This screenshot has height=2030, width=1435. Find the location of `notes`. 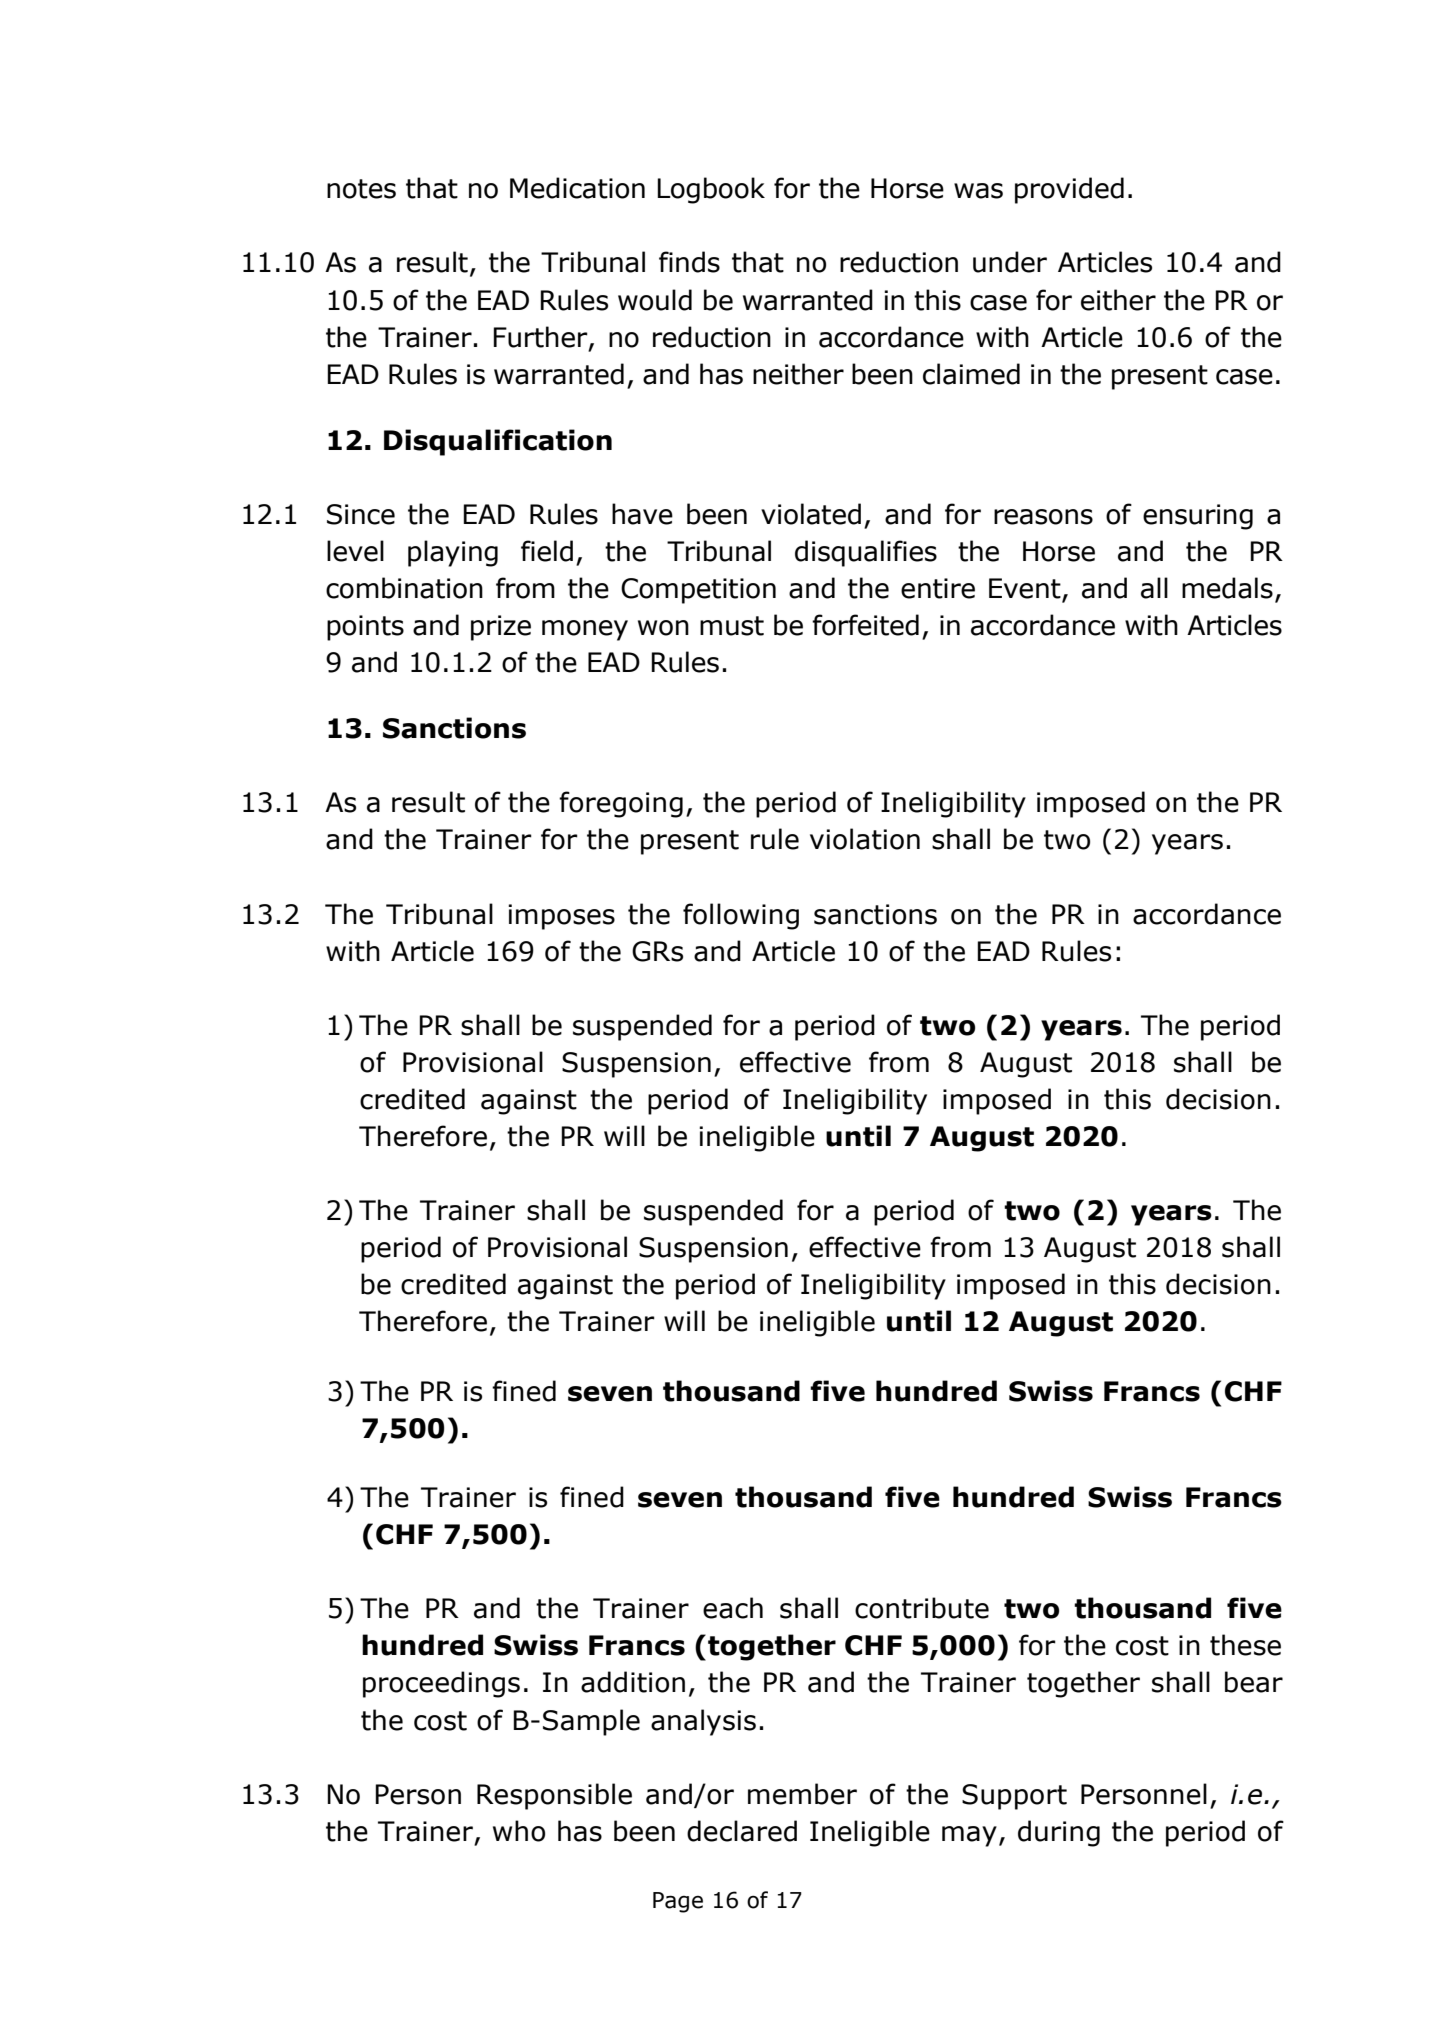

notes is located at coordinates (361, 189).
